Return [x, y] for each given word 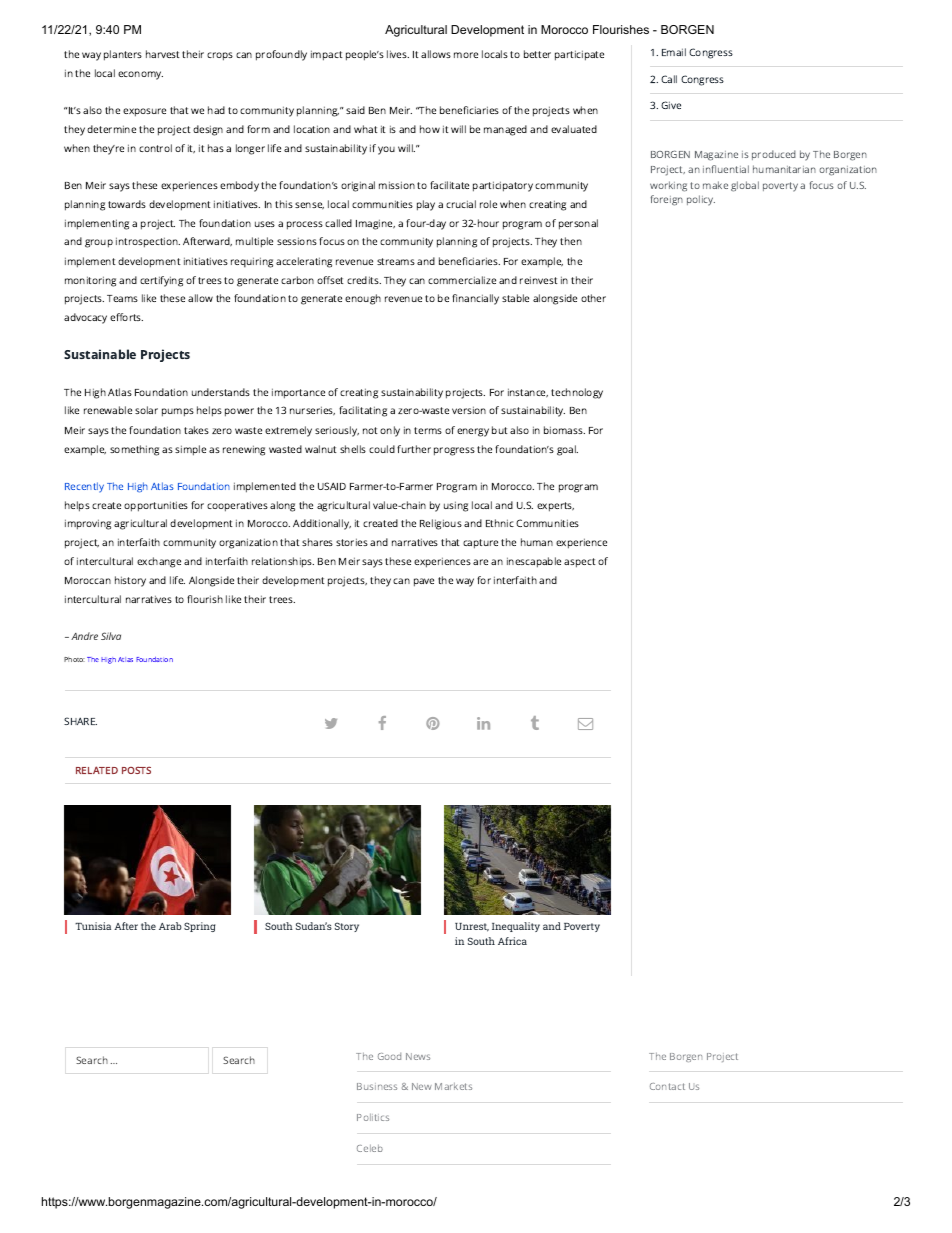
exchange [159, 562]
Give [671, 105]
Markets [453, 1086]
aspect [580, 563]
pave [424, 582]
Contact [667, 1086]
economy [140, 75]
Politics [373, 1117]
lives [398, 54]
